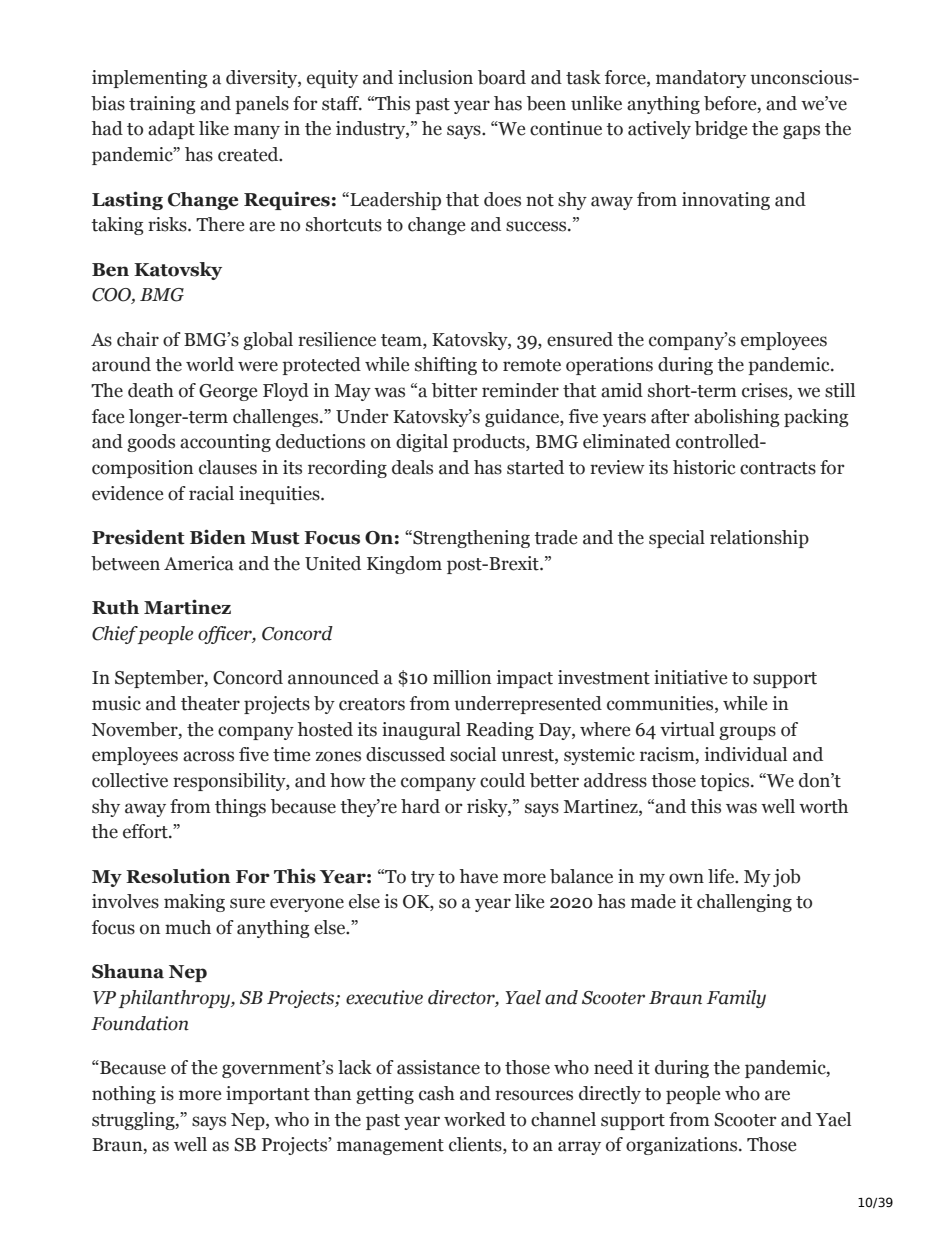 This screenshot has height=1233, width=952. I want to click on groups, so click(747, 733).
